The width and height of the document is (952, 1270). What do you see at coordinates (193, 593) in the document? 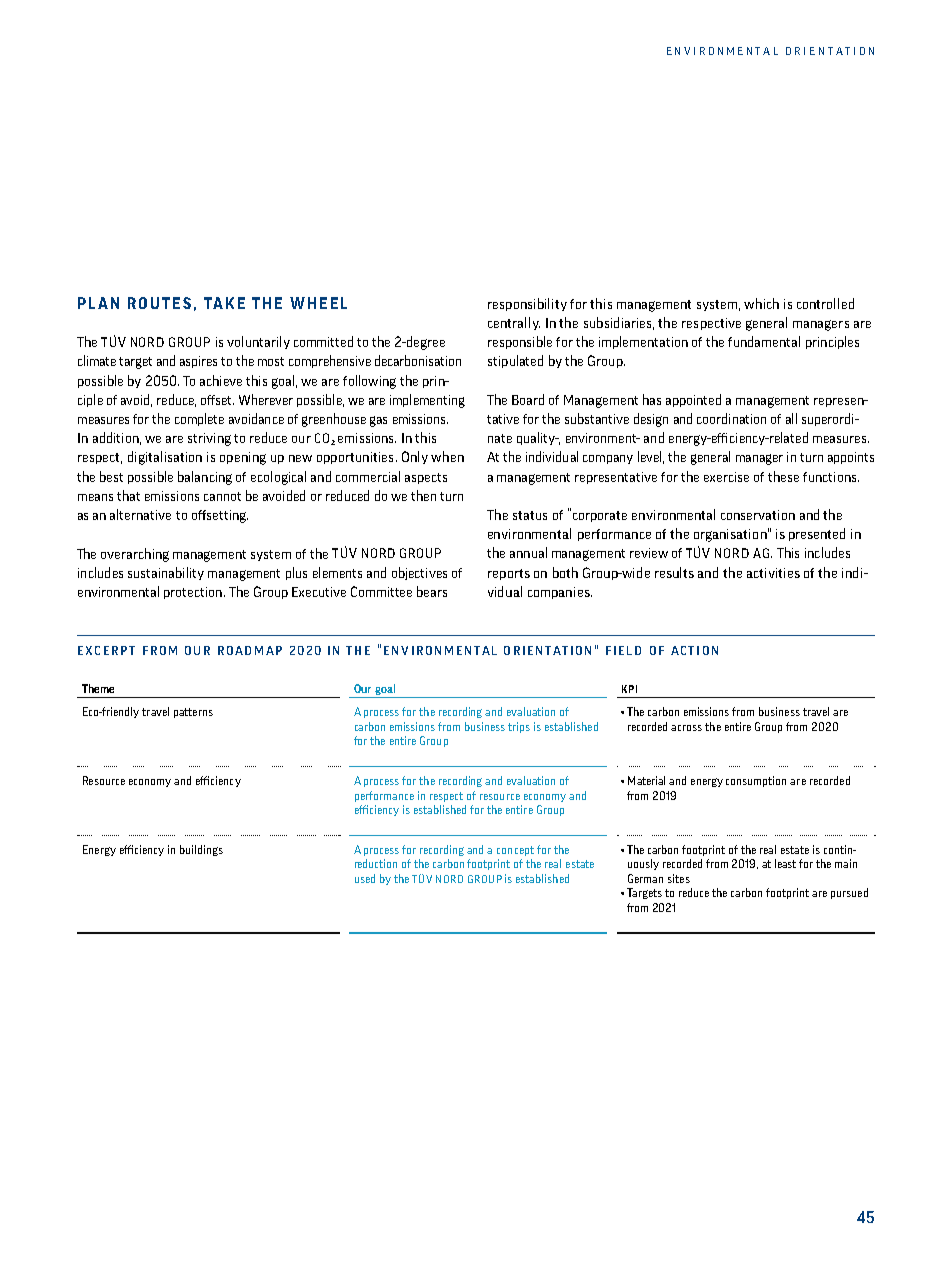
I see `protection` at bounding box center [193, 593].
